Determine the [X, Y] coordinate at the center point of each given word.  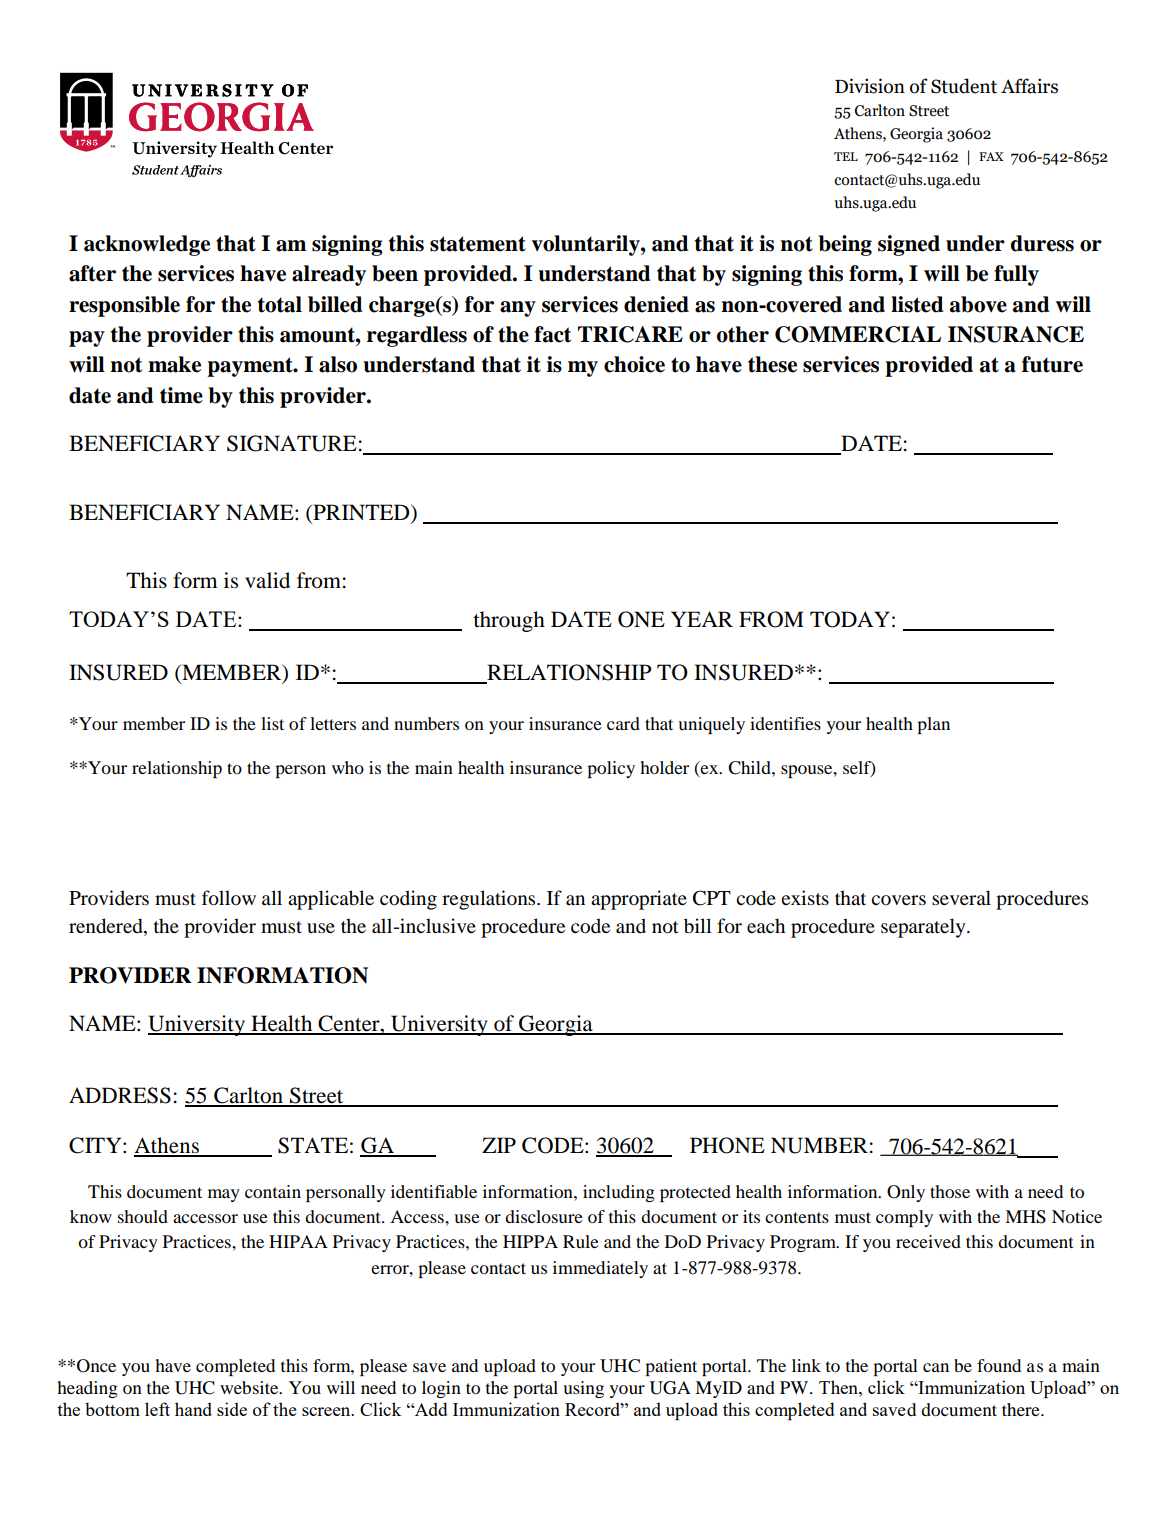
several [961, 897]
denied [656, 304]
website [250, 1387]
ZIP [499, 1145]
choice [634, 364]
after [92, 273]
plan [933, 725]
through [509, 621]
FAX [991, 156]
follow [229, 898]
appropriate [639, 900]
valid [267, 580]
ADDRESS [120, 1095]
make [174, 364]
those [950, 1191]
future [1052, 364]
